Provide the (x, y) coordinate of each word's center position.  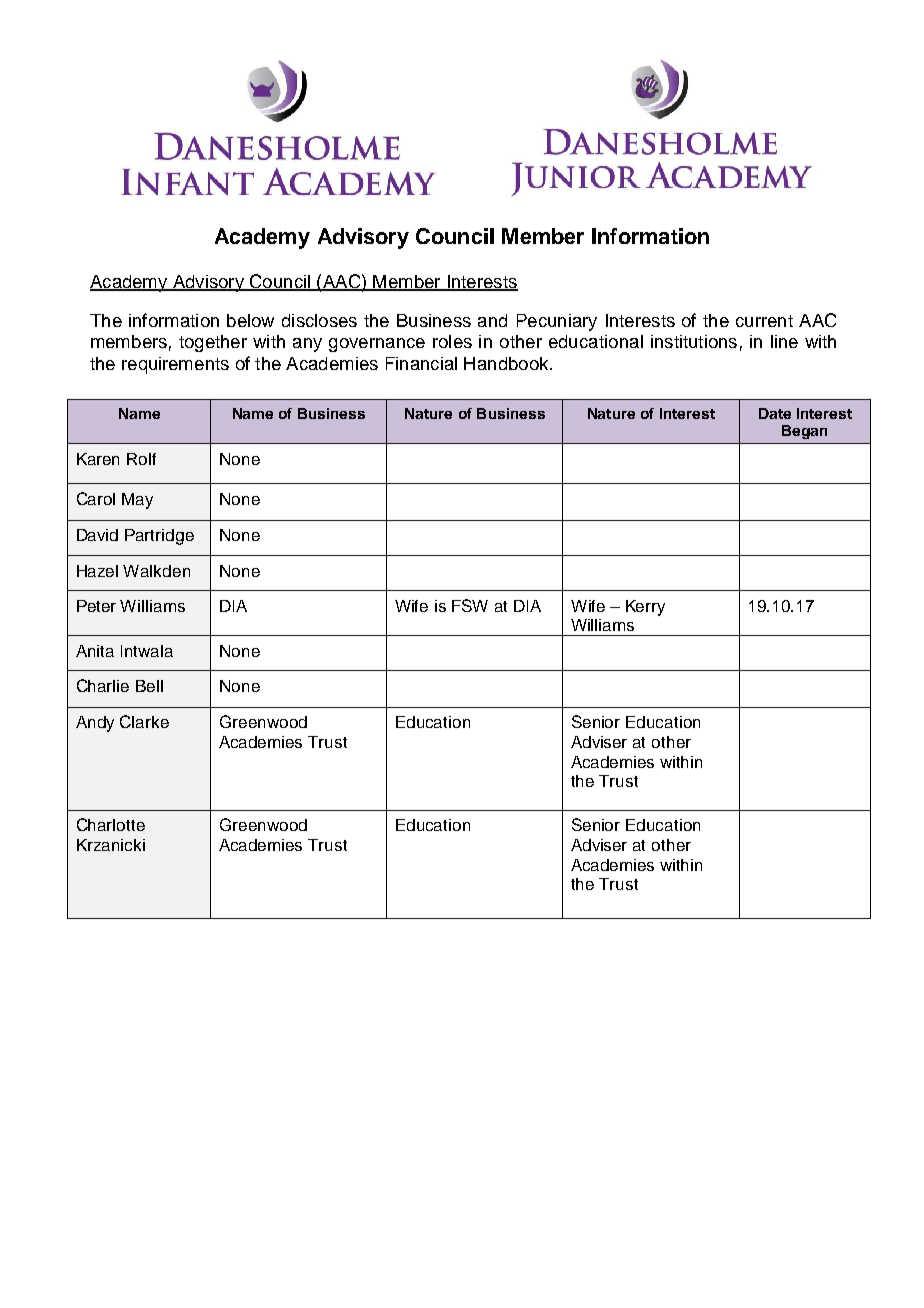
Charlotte (111, 824)
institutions (694, 341)
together (213, 343)
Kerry (645, 608)
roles (452, 341)
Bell (149, 686)
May (137, 501)
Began (804, 432)
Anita (95, 651)
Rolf (141, 459)
